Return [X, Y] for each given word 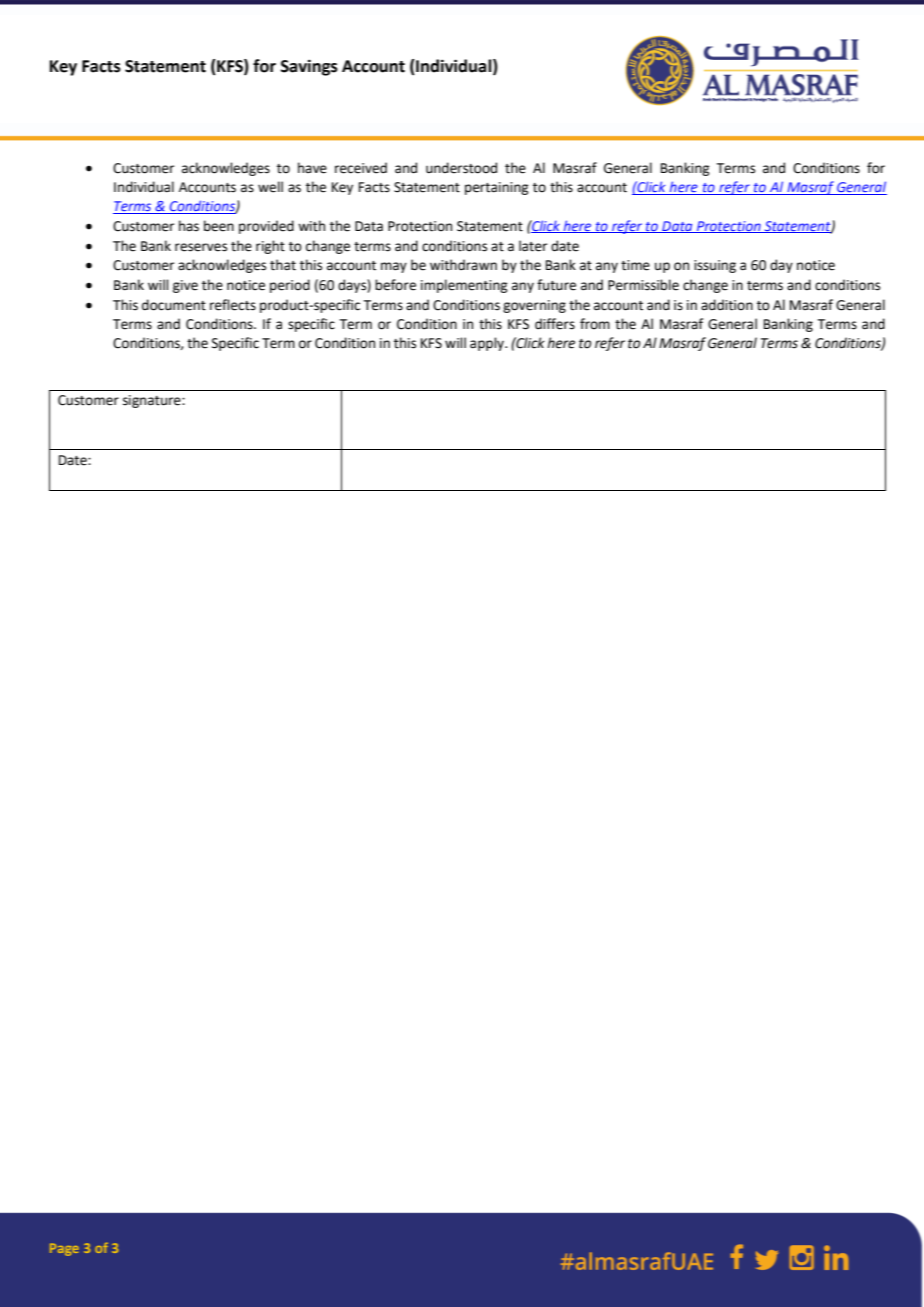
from [595, 324]
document [174, 305]
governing [534, 306]
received [361, 168]
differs [555, 324]
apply [488, 344]
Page [64, 1249]
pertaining [496, 188]
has [189, 226]
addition [727, 305]
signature [153, 401]
